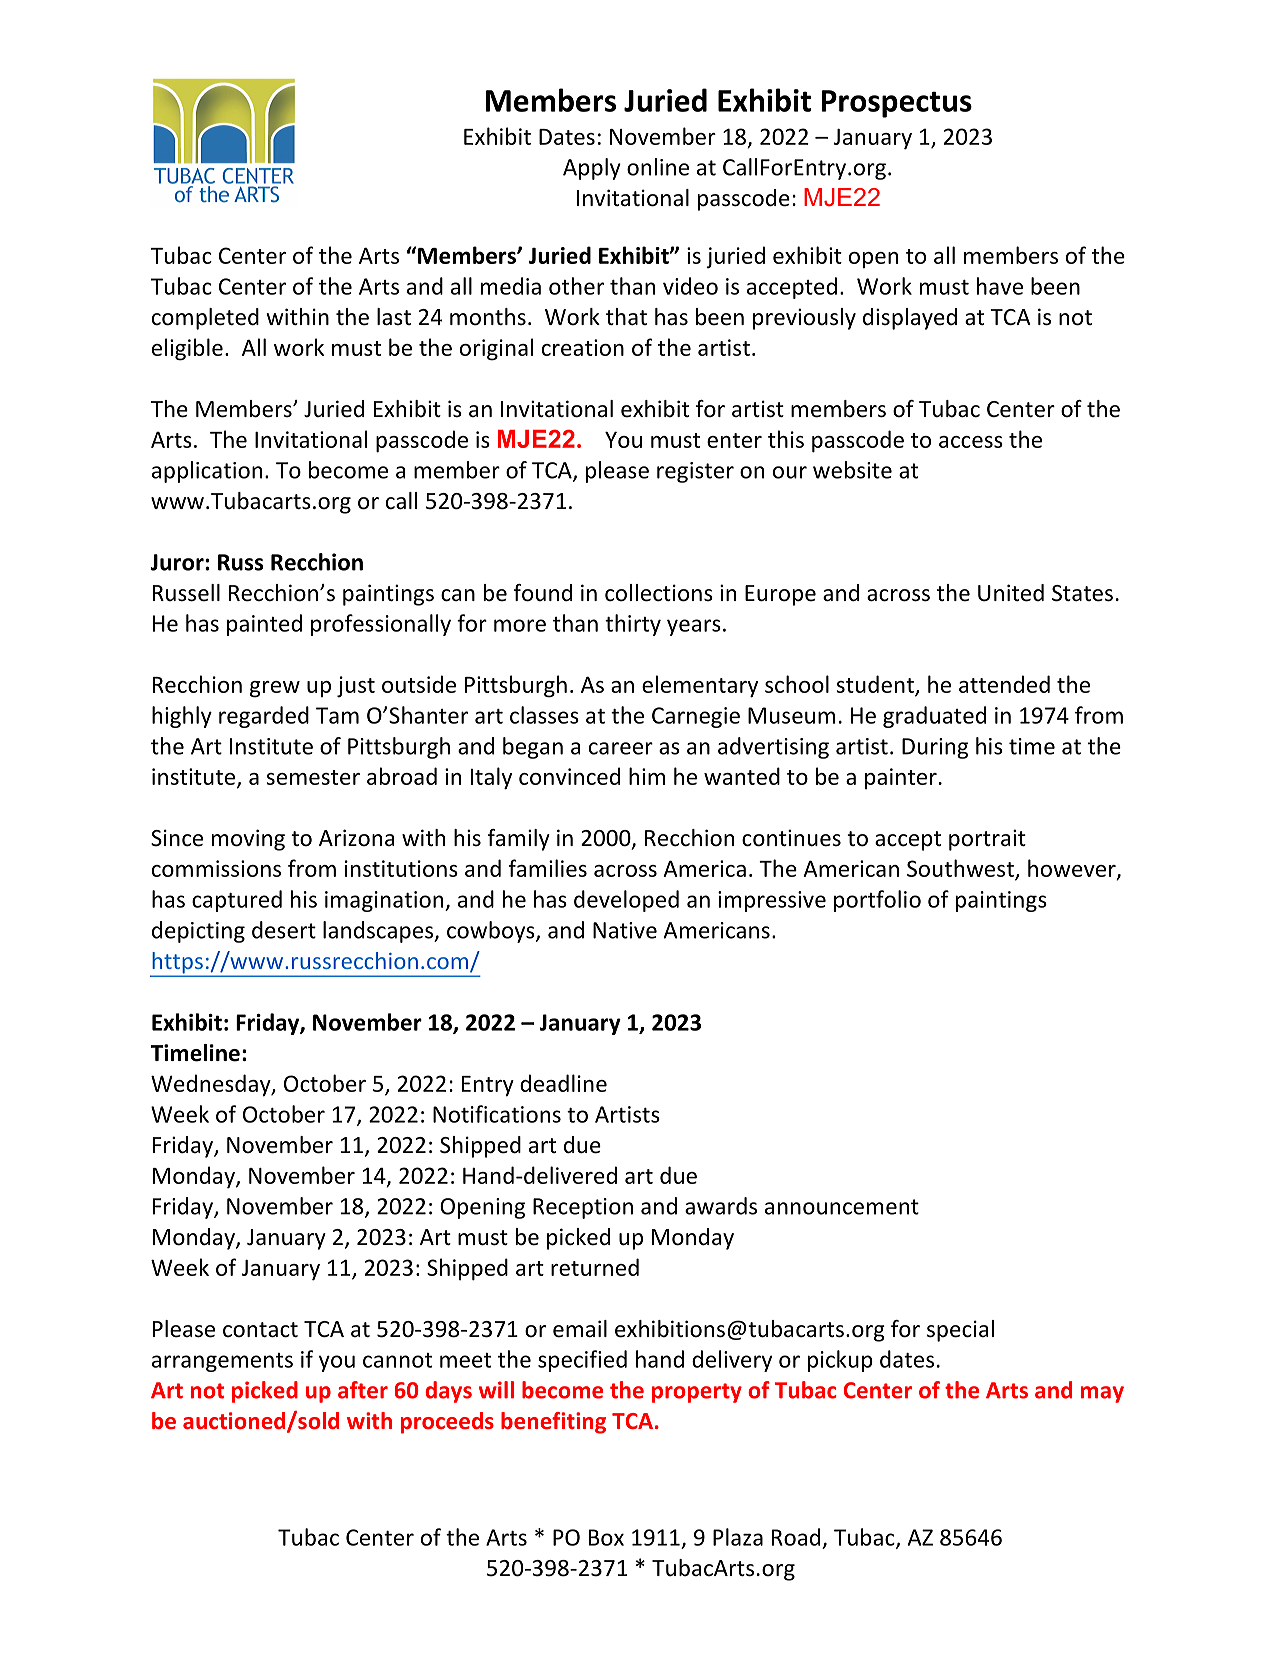 The image size is (1281, 1658). I want to click on Prospectus, so click(897, 104).
